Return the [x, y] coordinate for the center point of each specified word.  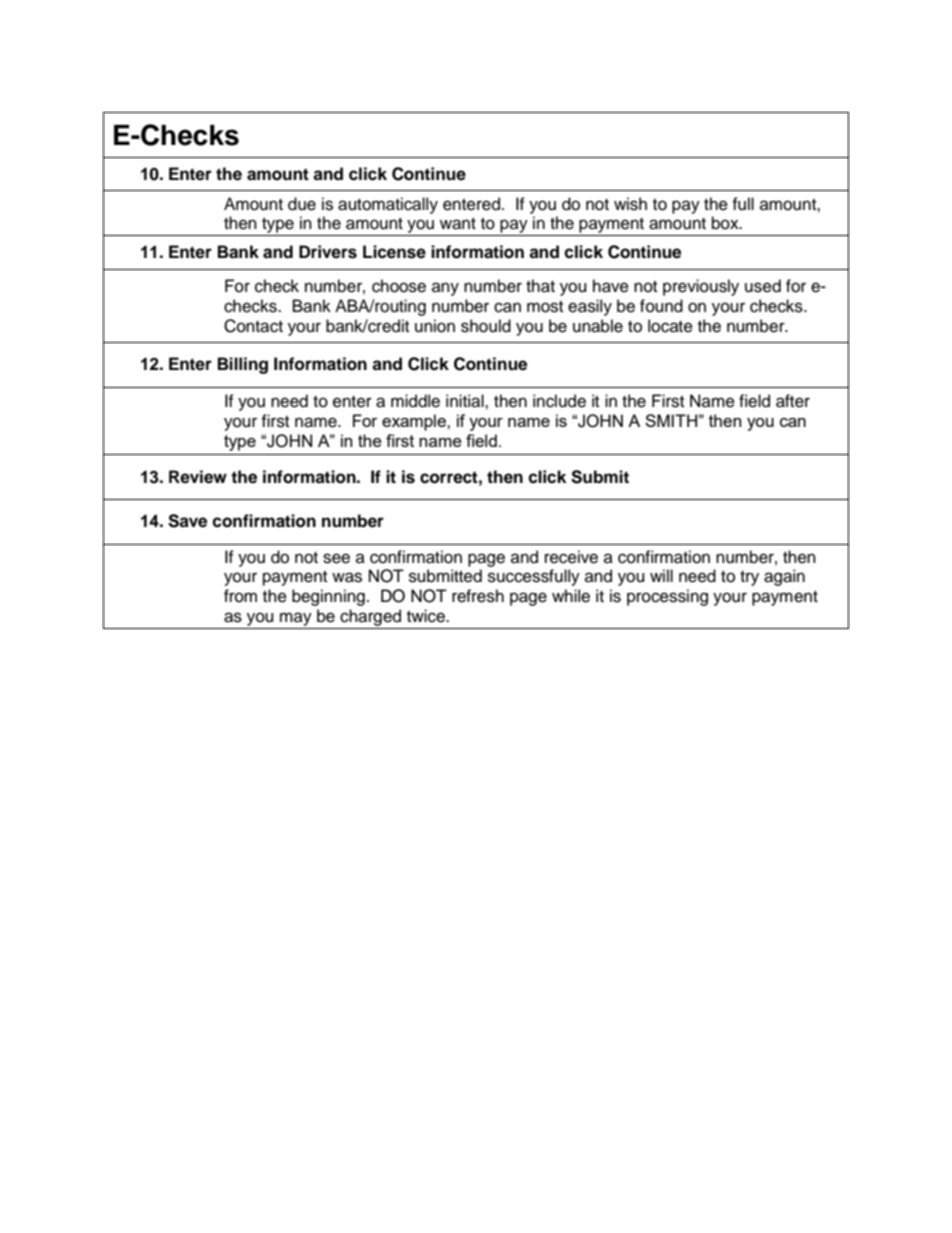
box [726, 223]
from [240, 596]
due [302, 204]
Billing [243, 365]
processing [667, 597]
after [793, 401]
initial [466, 401]
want [458, 224]
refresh [478, 596]
